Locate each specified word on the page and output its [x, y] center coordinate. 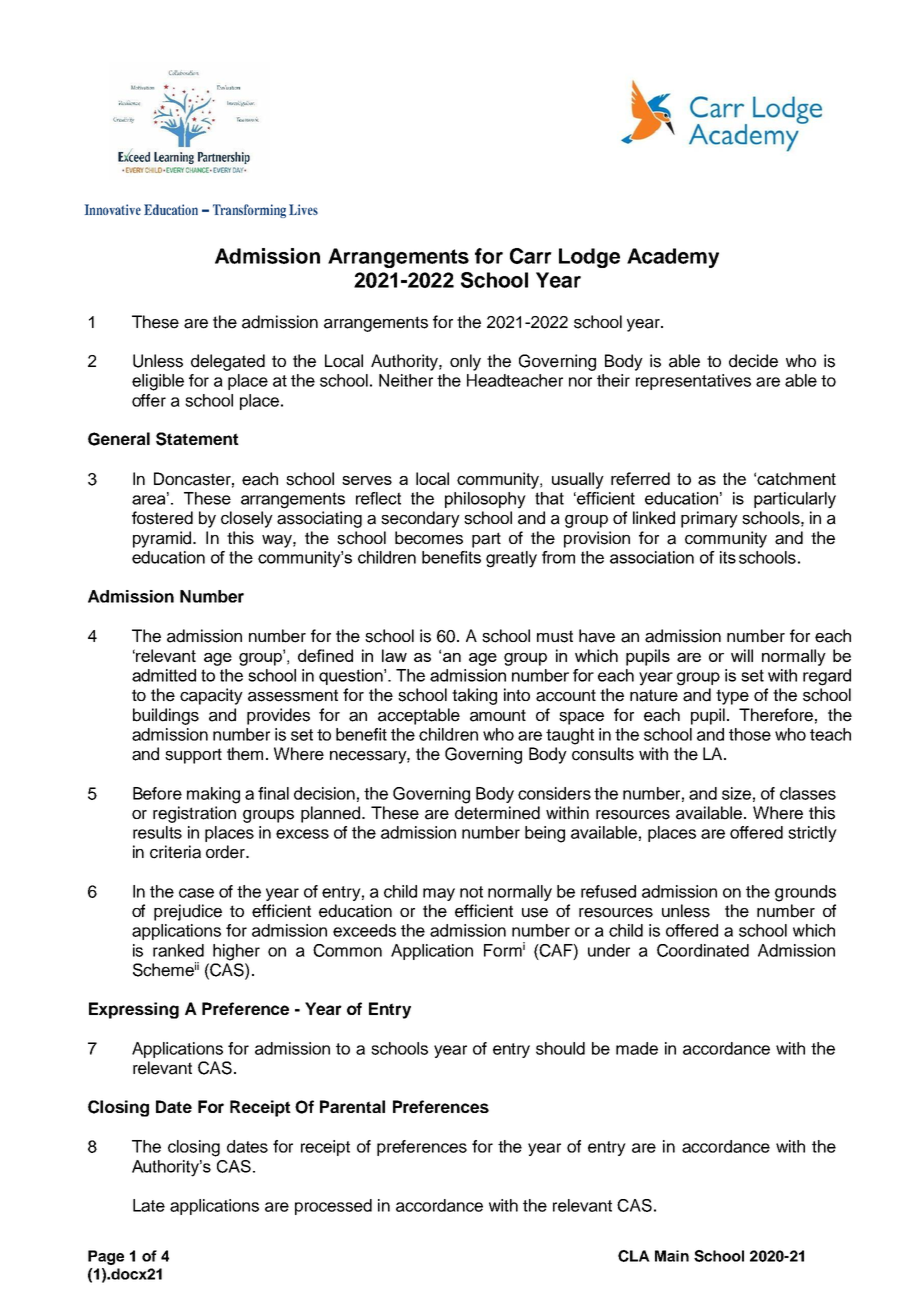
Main [672, 1256]
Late [149, 1205]
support [193, 756]
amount [498, 715]
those [750, 734]
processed [333, 1207]
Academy [673, 258]
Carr [531, 256]
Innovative [113, 209]
